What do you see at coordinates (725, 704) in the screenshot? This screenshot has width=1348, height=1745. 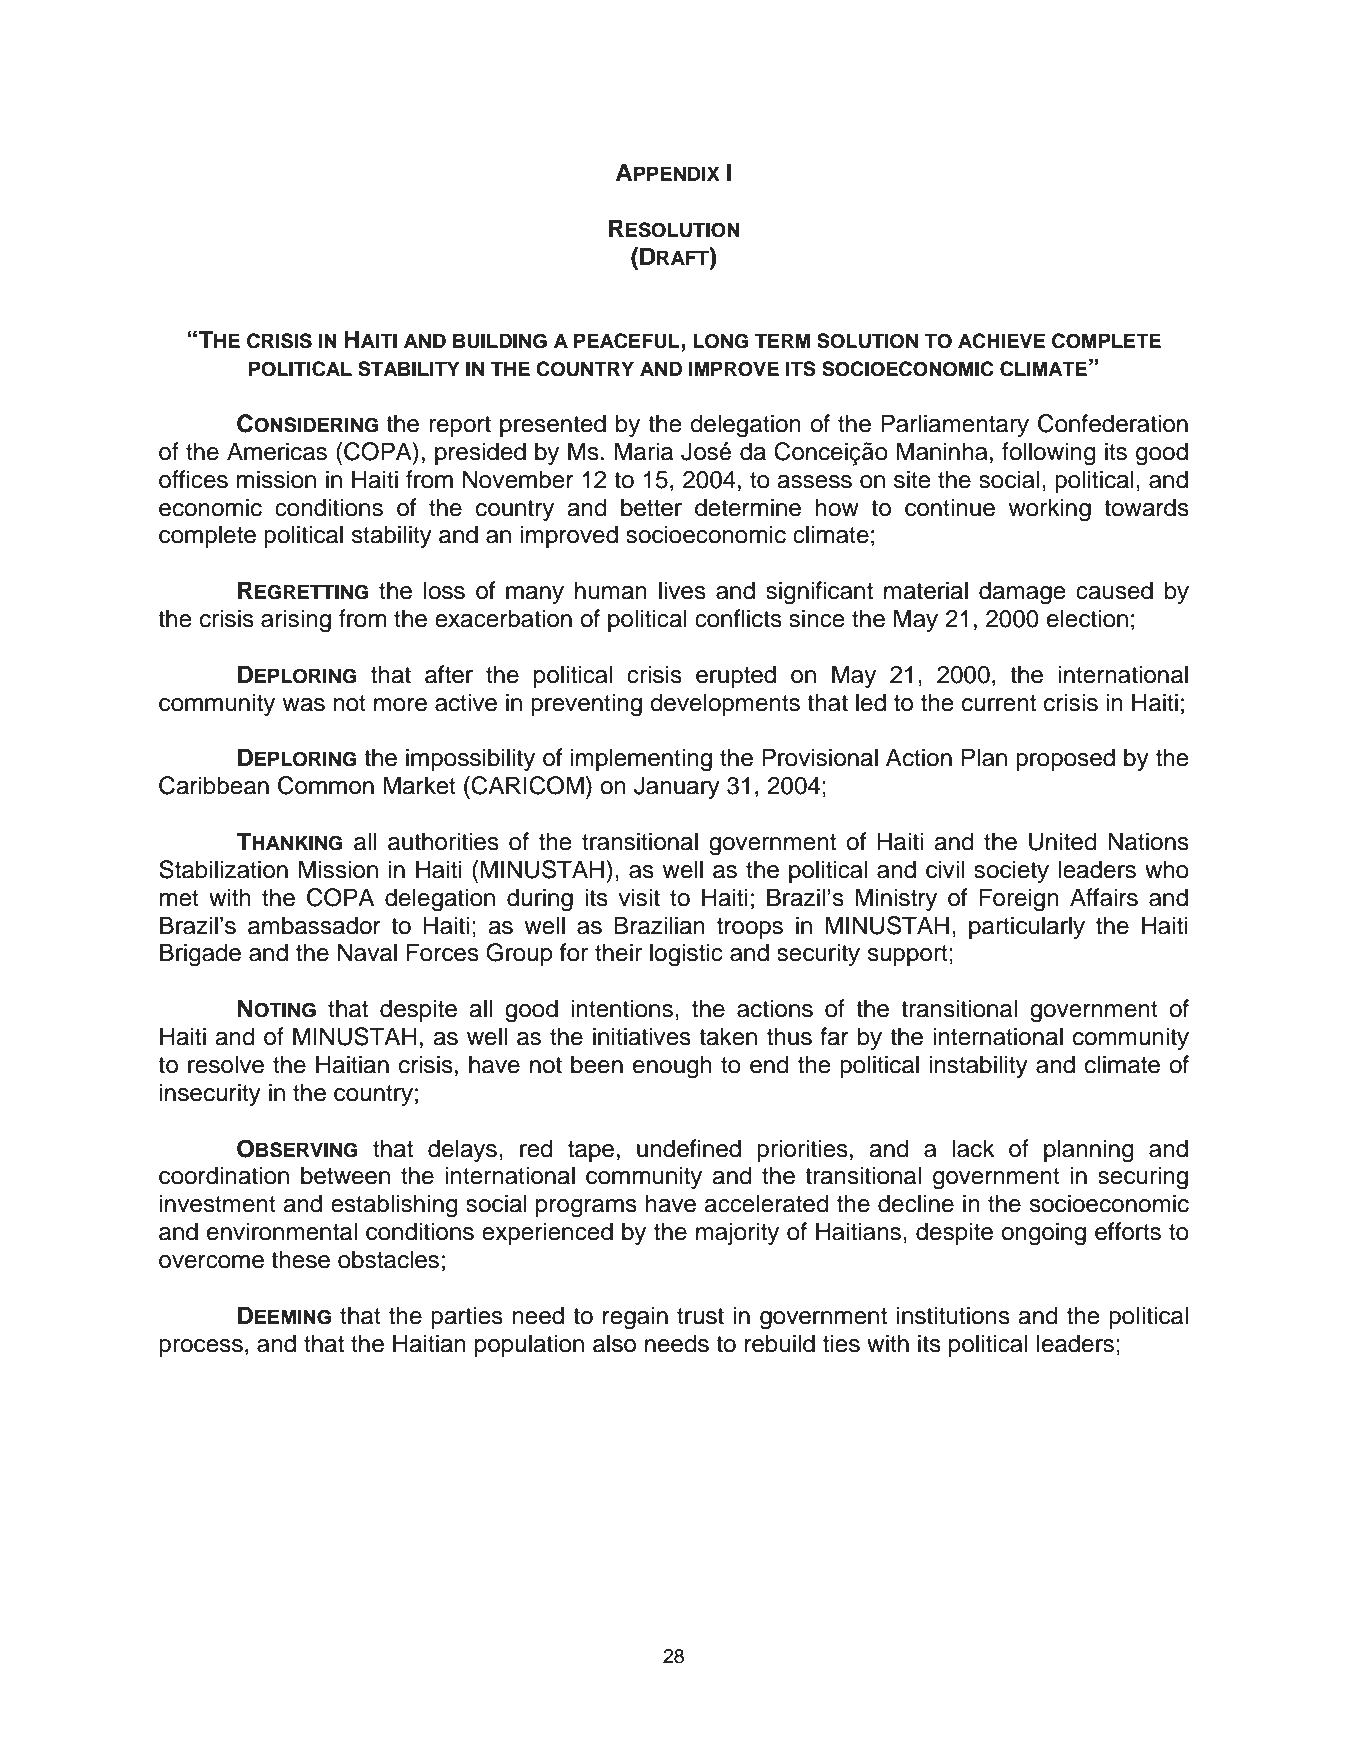 I see `developments` at bounding box center [725, 704].
